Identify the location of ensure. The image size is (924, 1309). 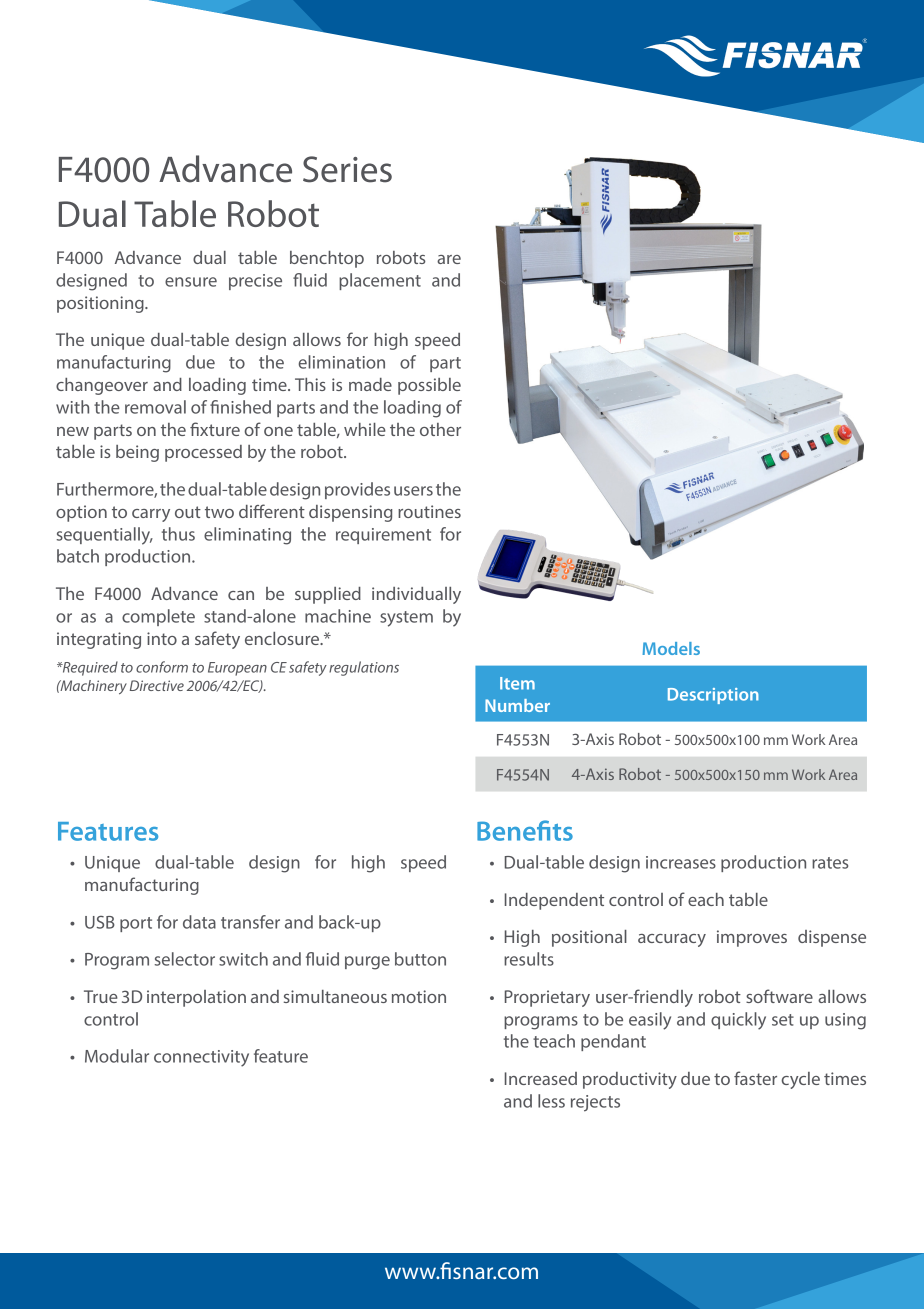
(191, 282).
